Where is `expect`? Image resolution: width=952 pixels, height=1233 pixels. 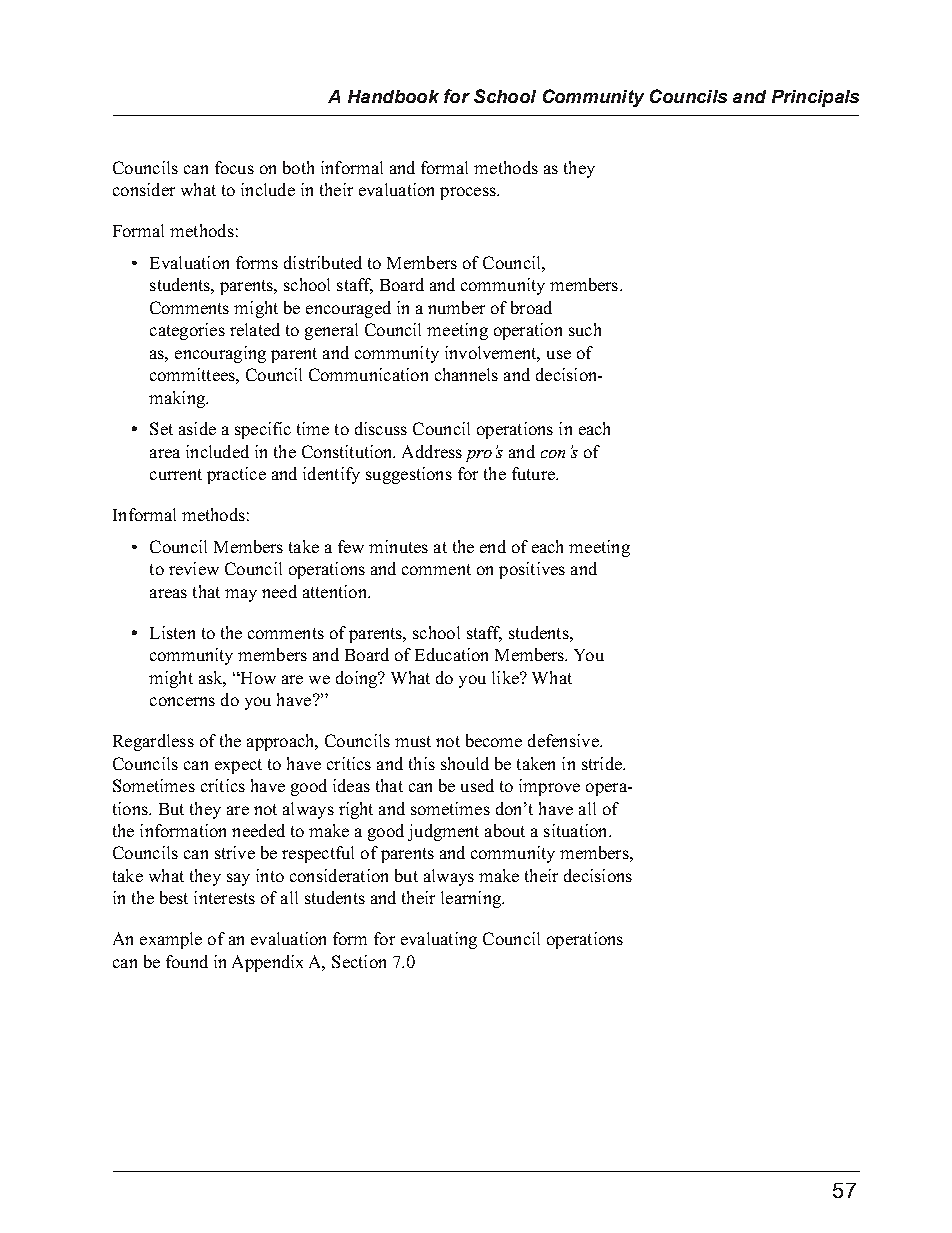 expect is located at coordinates (238, 766).
